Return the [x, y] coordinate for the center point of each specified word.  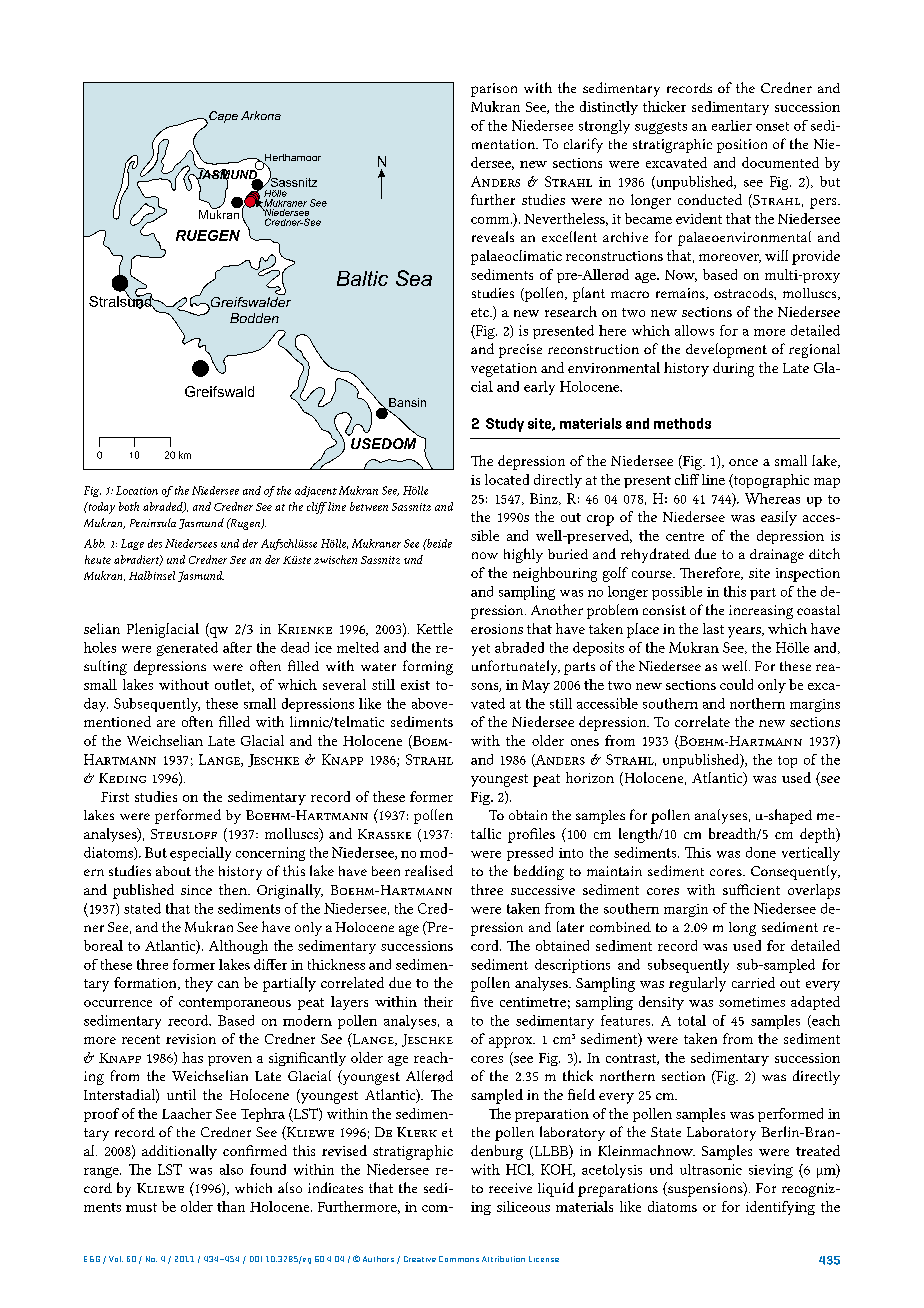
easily [779, 518]
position [742, 146]
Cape [222, 117]
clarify [583, 145]
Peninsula [153, 522]
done [761, 852]
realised [429, 870]
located [507, 479]
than [231, 1206]
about [173, 871]
